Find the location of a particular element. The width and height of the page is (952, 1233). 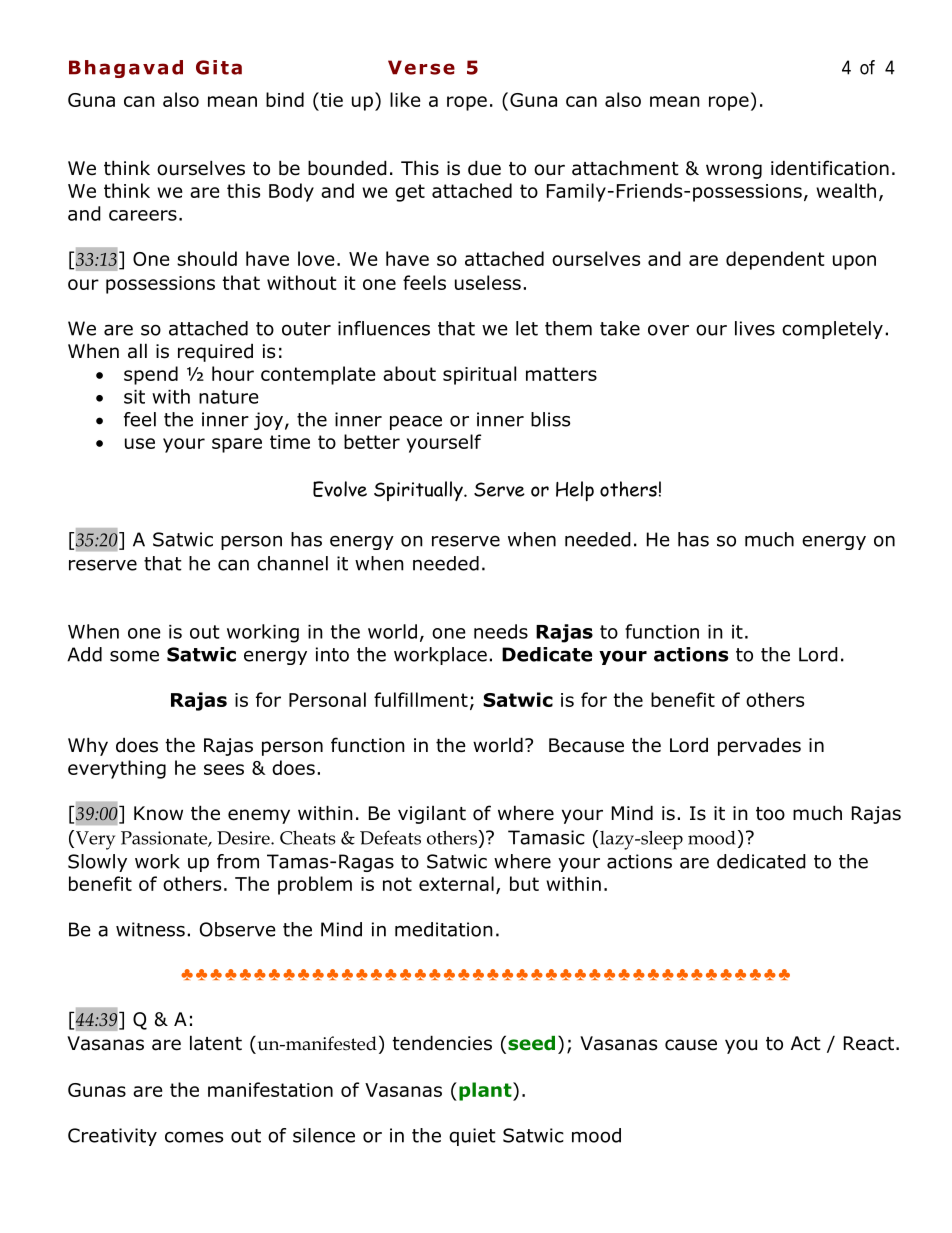

pervades is located at coordinates (759, 746).
